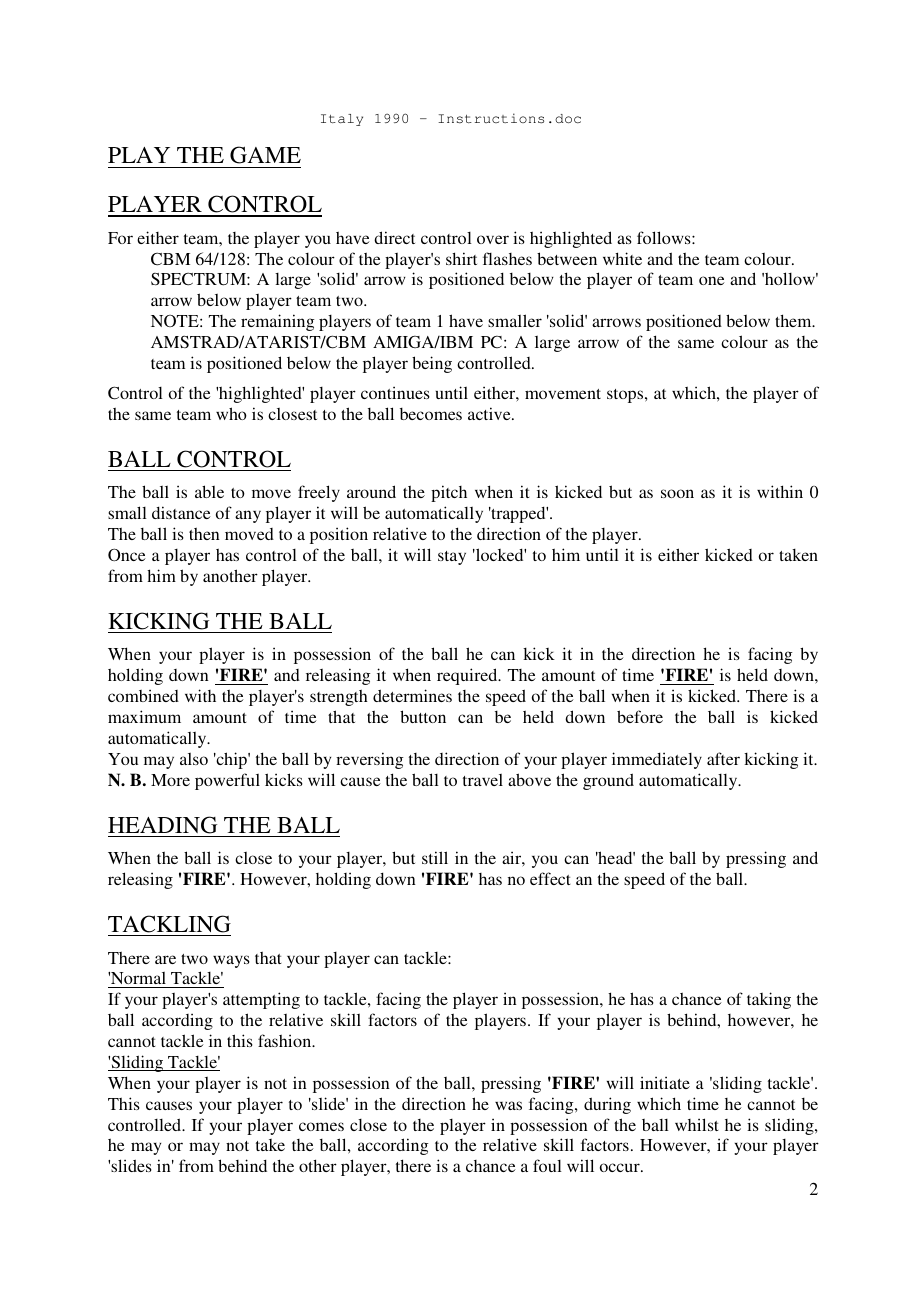 Image resolution: width=924 pixels, height=1308 pixels. What do you see at coordinates (508, 1105) in the image?
I see `was` at bounding box center [508, 1105].
